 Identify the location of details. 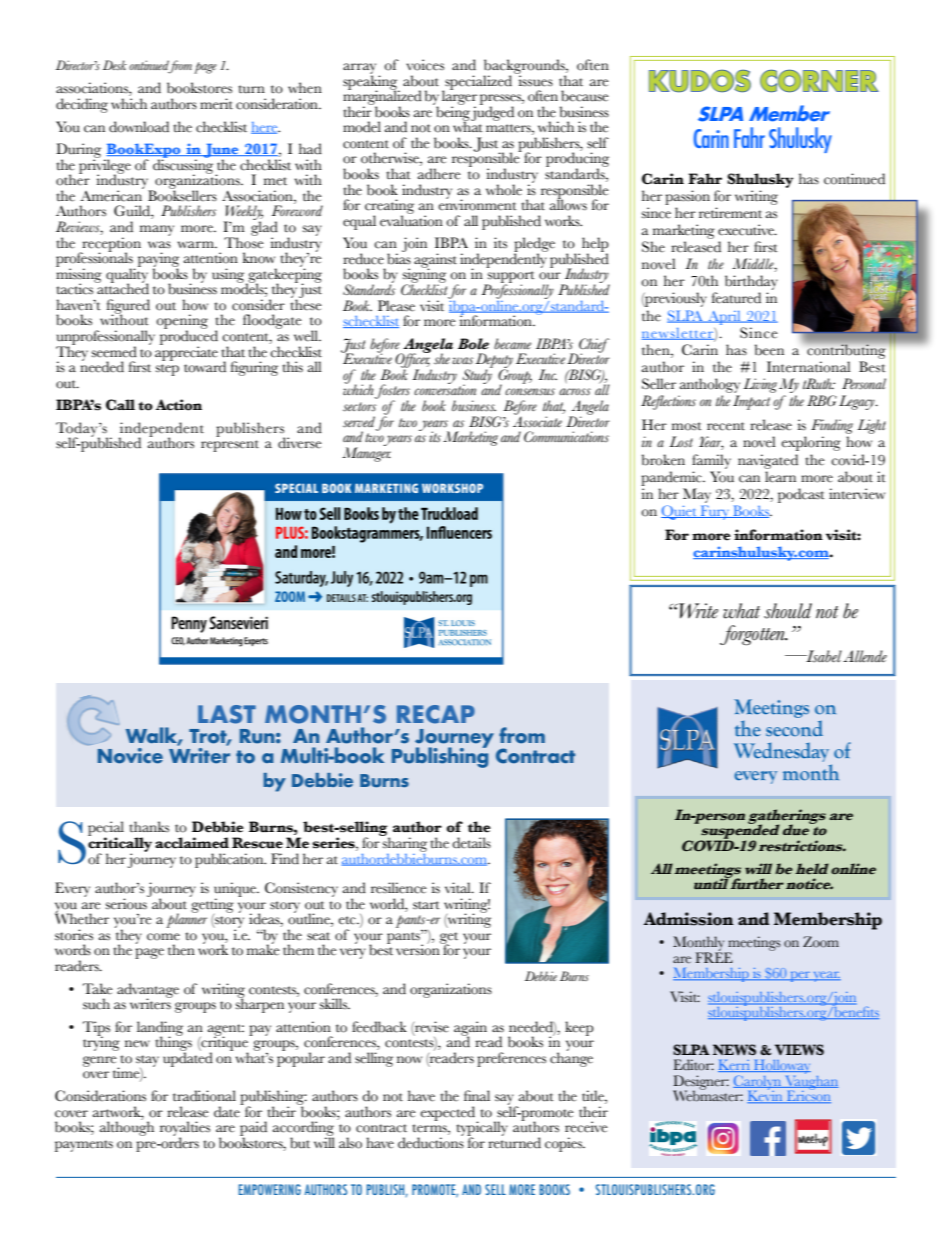
(471, 843).
